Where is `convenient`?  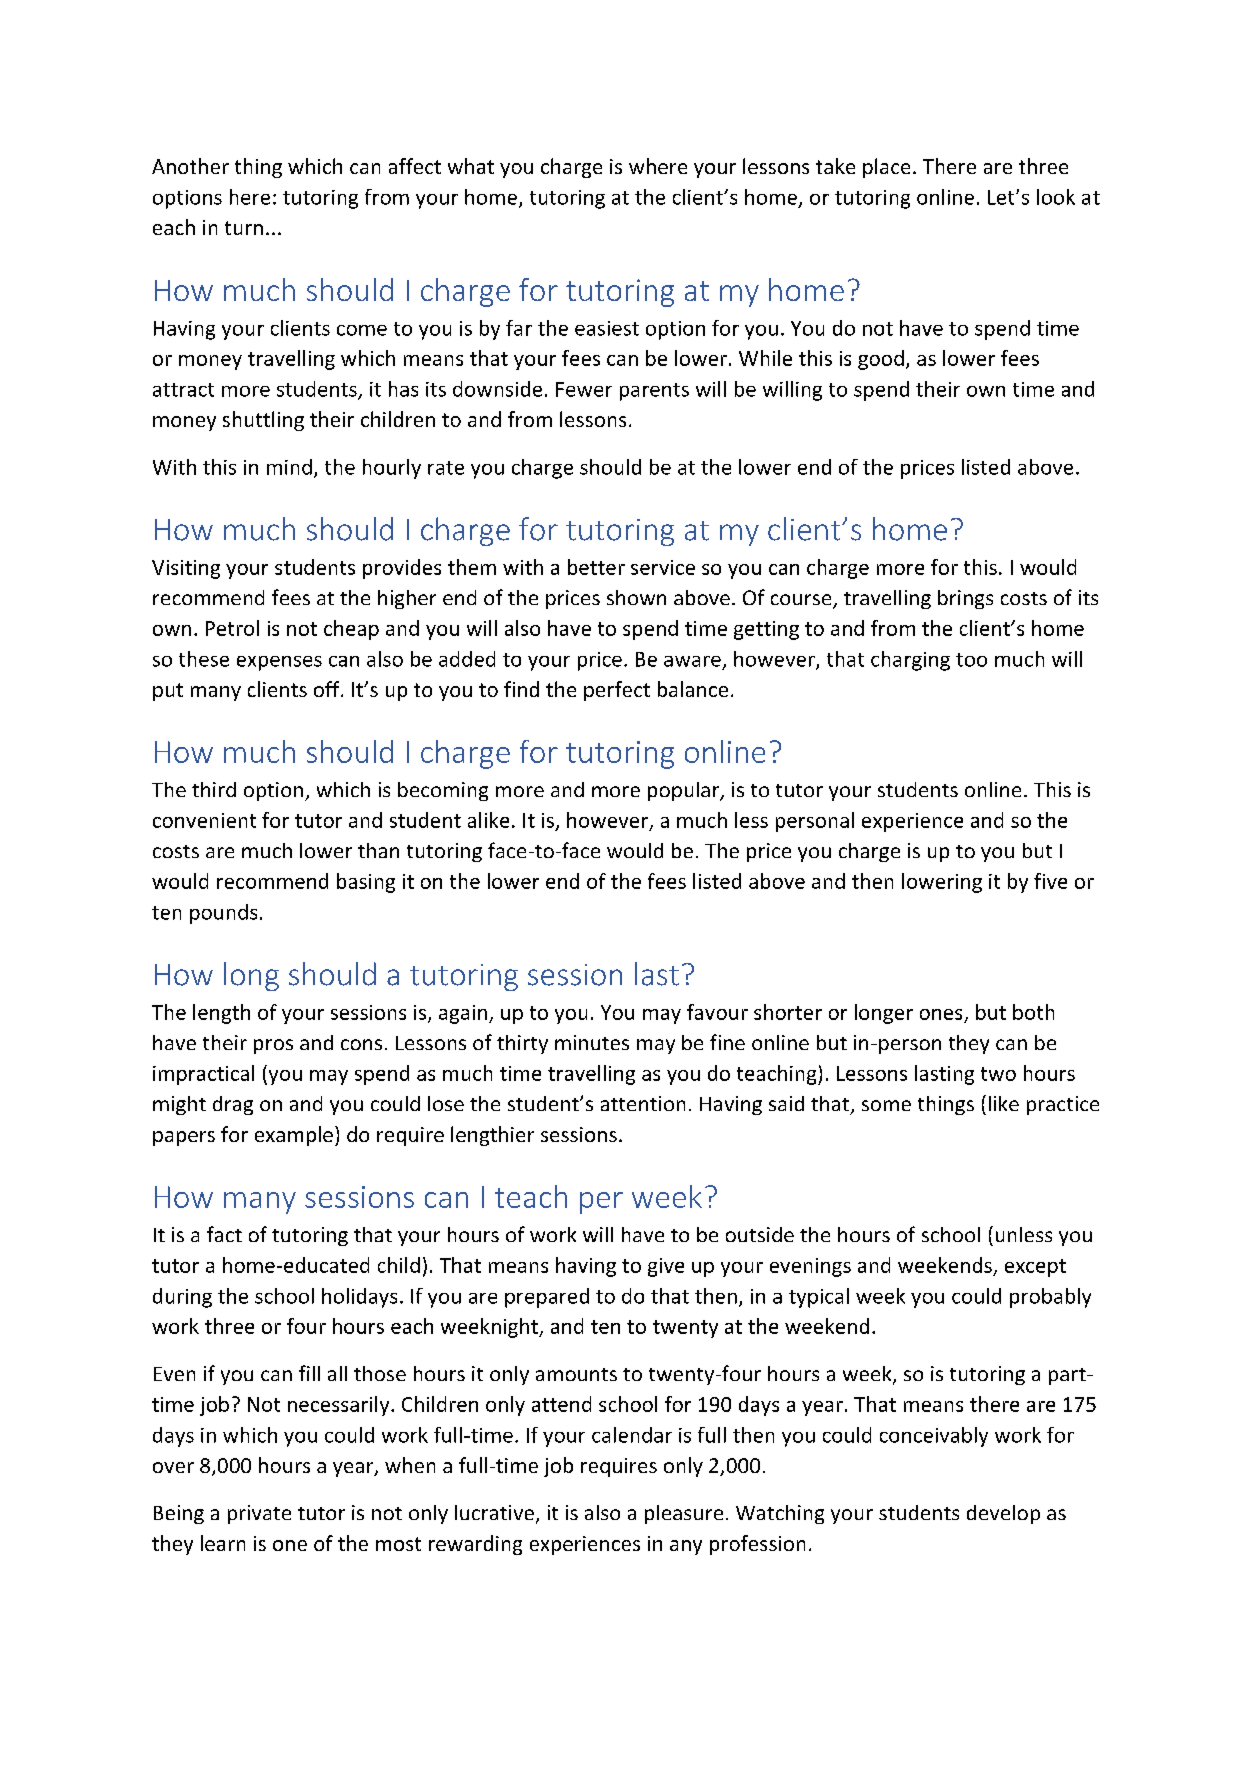 convenient is located at coordinates (204, 820).
